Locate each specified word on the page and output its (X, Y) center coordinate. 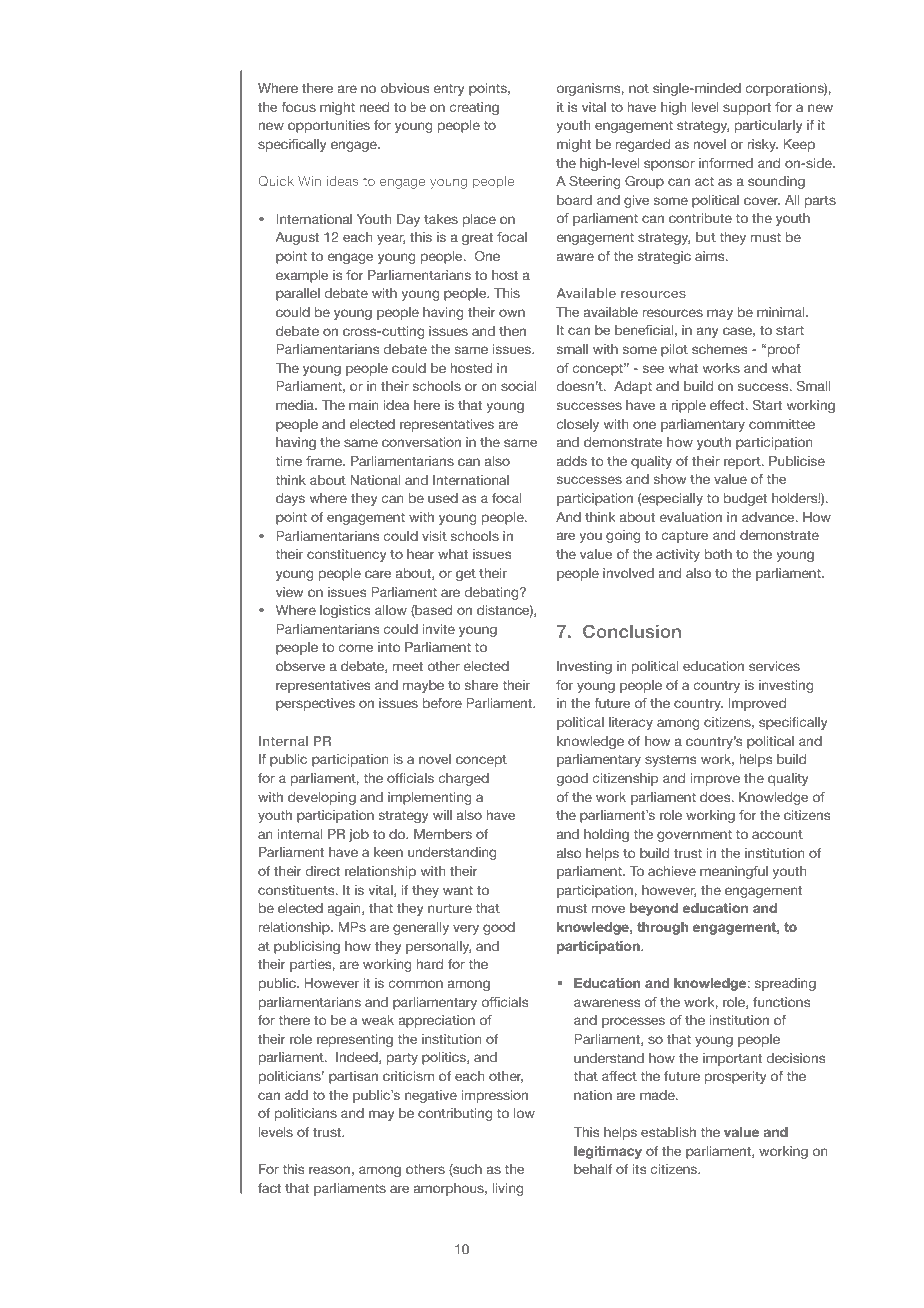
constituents (297, 890)
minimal (782, 312)
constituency (347, 555)
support (747, 108)
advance (769, 517)
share (481, 685)
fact (269, 1188)
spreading (785, 984)
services (774, 666)
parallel (298, 294)
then (512, 331)
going (623, 536)
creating (474, 108)
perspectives (315, 704)
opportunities (329, 126)
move (608, 909)
